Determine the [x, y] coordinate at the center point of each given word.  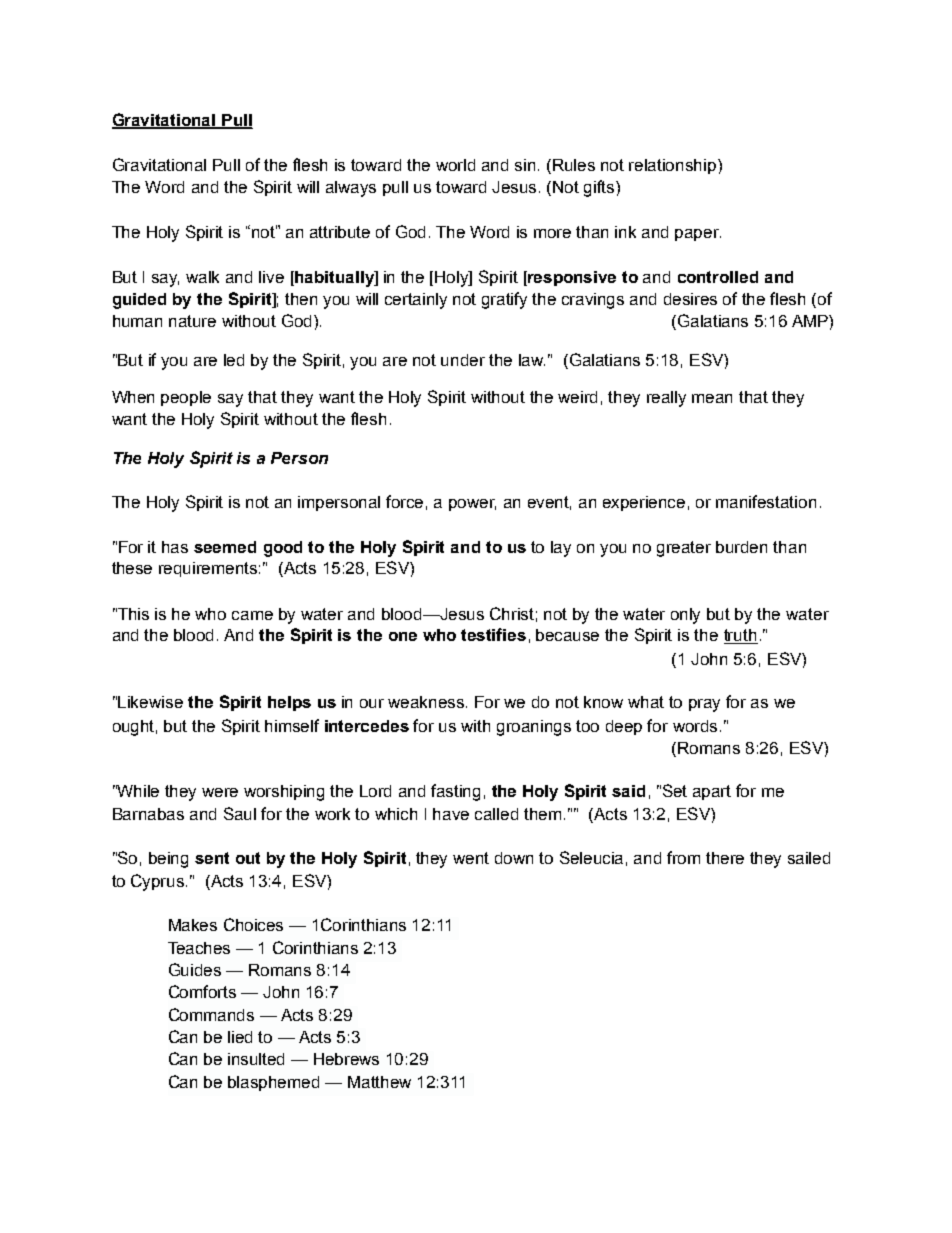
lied [240, 1037]
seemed [225, 547]
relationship [674, 166]
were [220, 792]
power [472, 505]
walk [202, 277]
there [725, 858]
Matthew [379, 1082]
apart [712, 792]
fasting [455, 792]
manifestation [766, 501]
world [455, 165]
